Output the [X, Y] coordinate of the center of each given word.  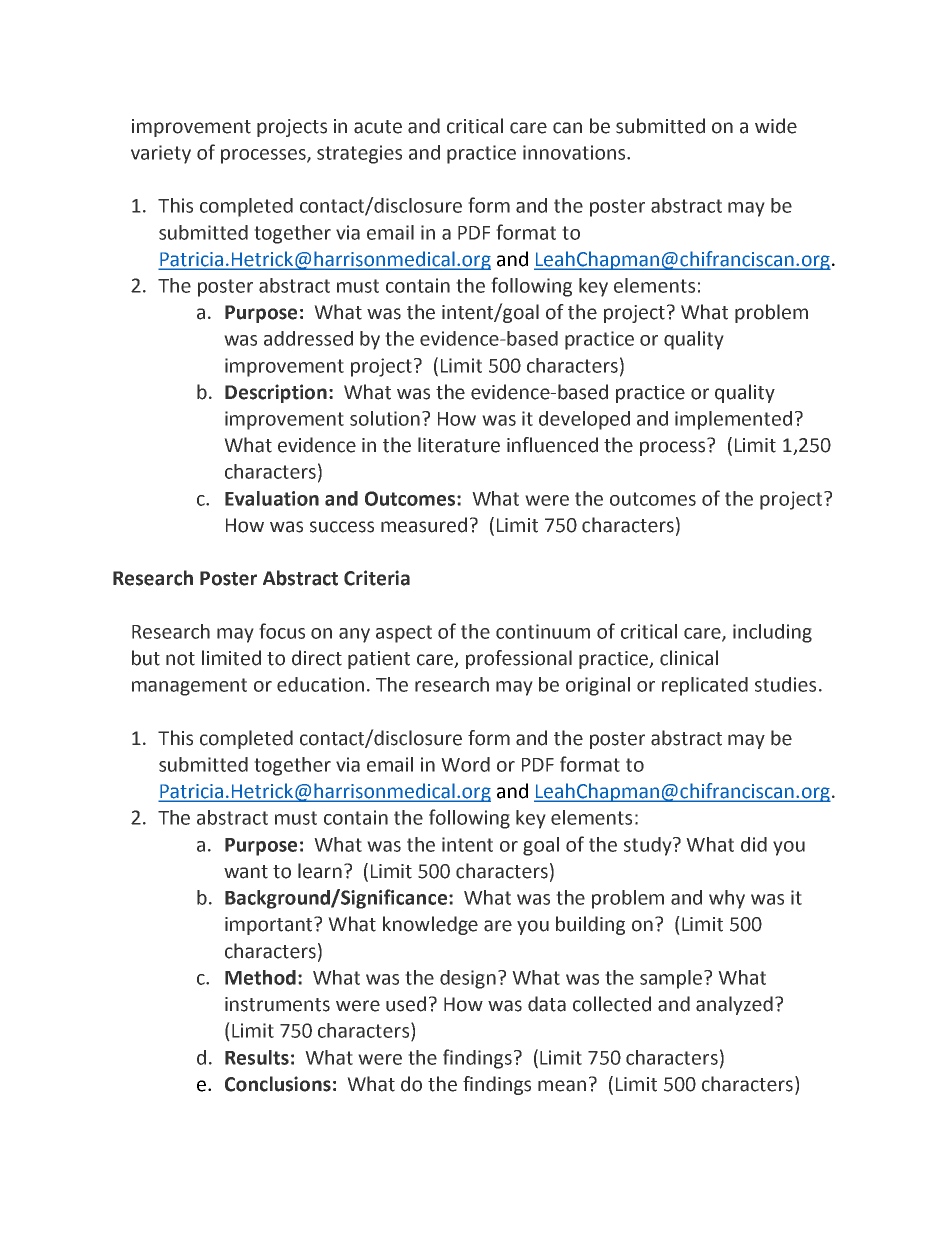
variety [161, 154]
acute [378, 127]
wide [776, 126]
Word [465, 764]
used [406, 1004]
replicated [705, 686]
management [189, 687]
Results [257, 1057]
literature [459, 445]
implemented [733, 420]
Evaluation [272, 498]
